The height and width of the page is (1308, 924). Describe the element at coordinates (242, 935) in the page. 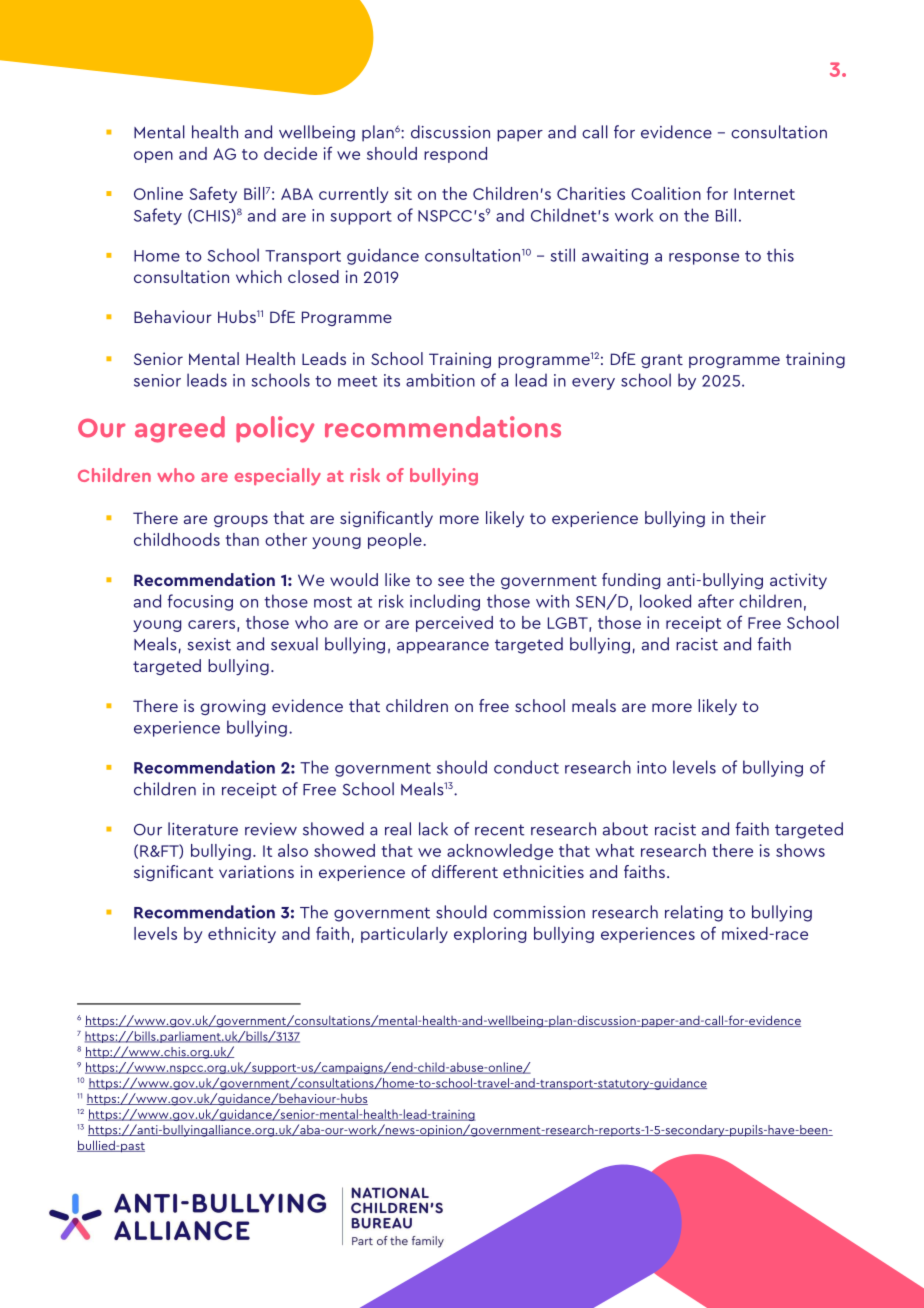

I see `ethnicity` at that location.
